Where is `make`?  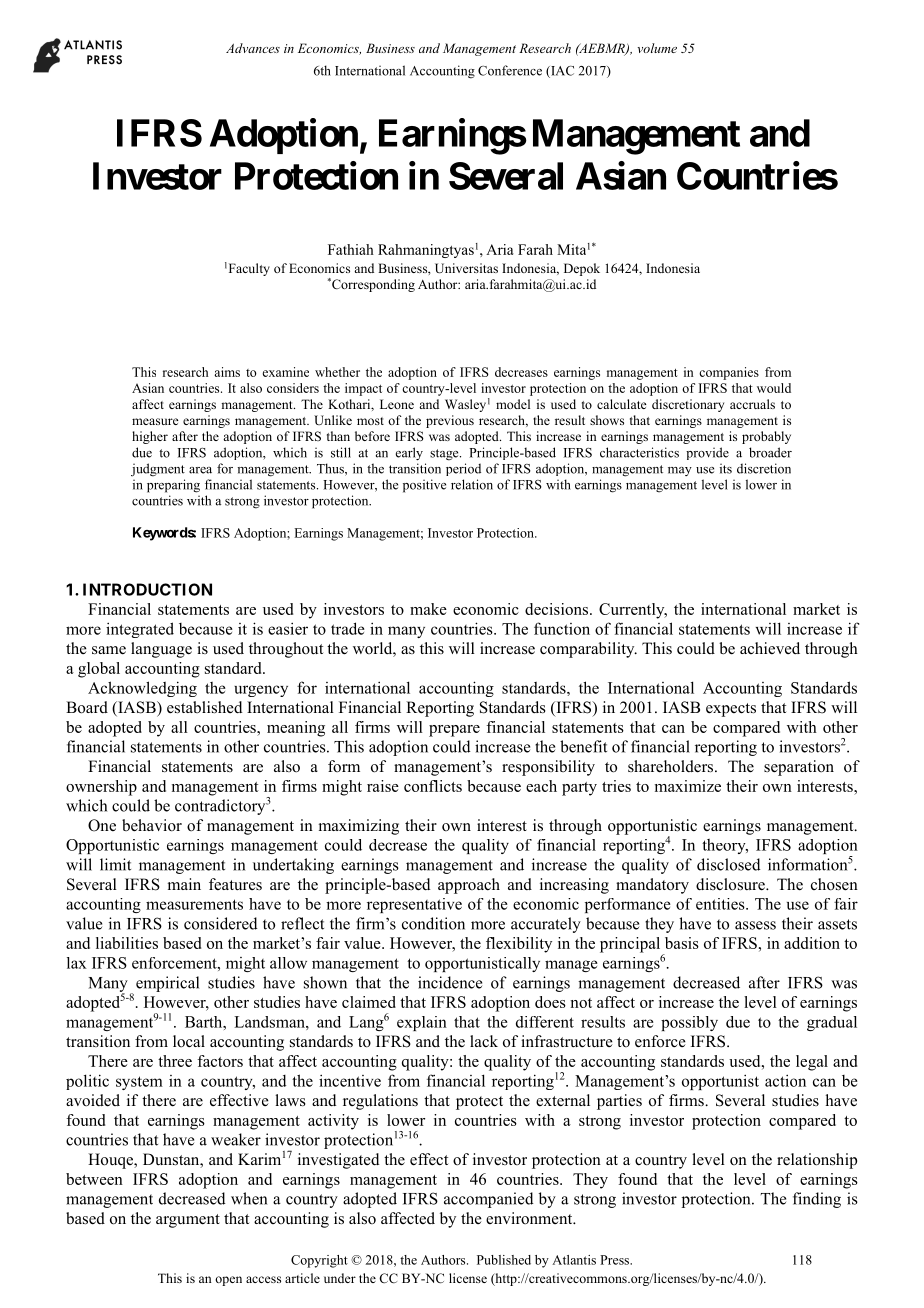
make is located at coordinates (428, 609).
